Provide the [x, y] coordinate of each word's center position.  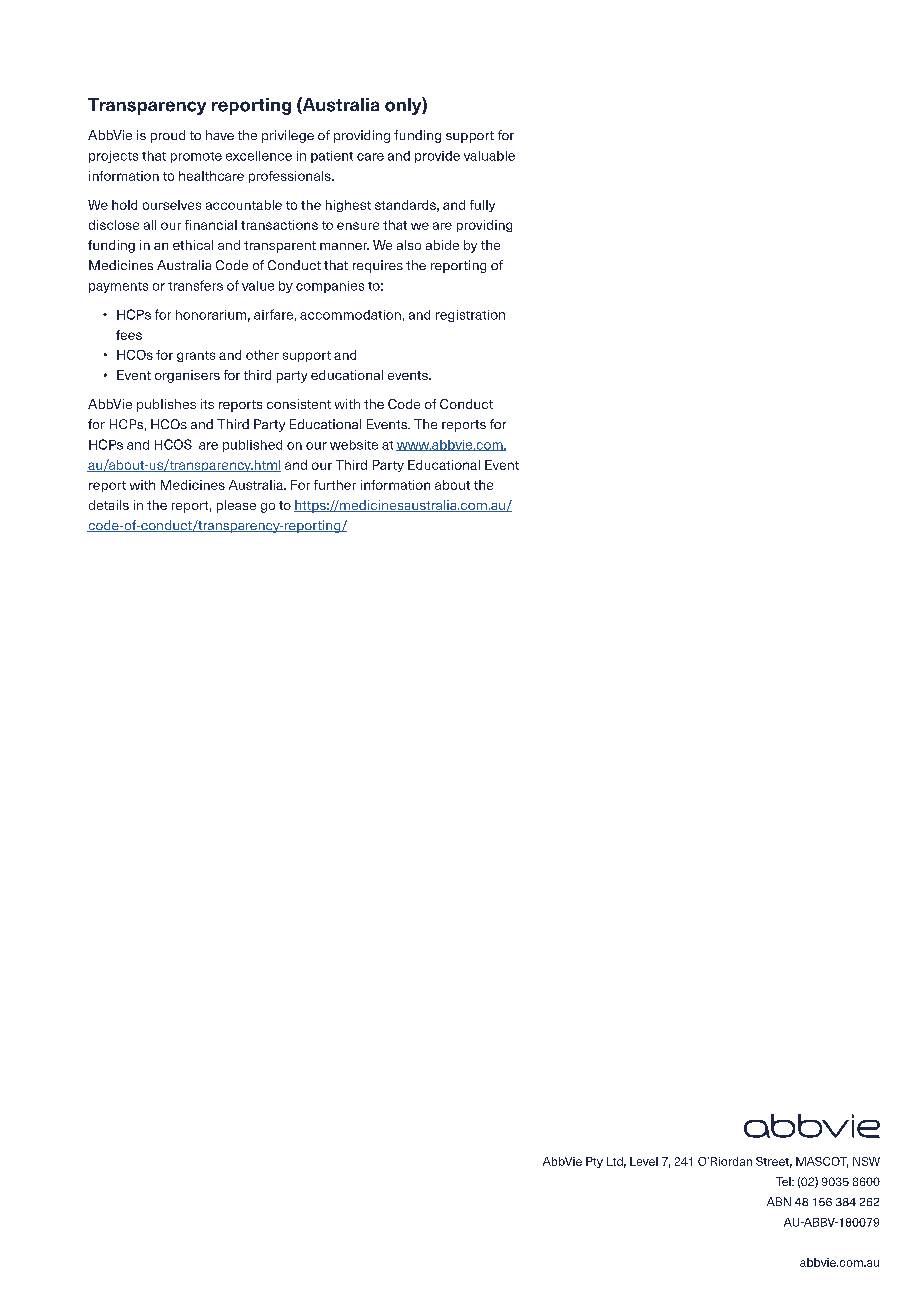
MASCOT [822, 1162]
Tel [784, 1181]
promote [196, 157]
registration [470, 316]
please [236, 506]
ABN [779, 1201]
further [335, 485]
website [354, 445]
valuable [489, 156]
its [207, 404]
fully [482, 206]
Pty [594, 1162]
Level [644, 1161]
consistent [299, 404]
